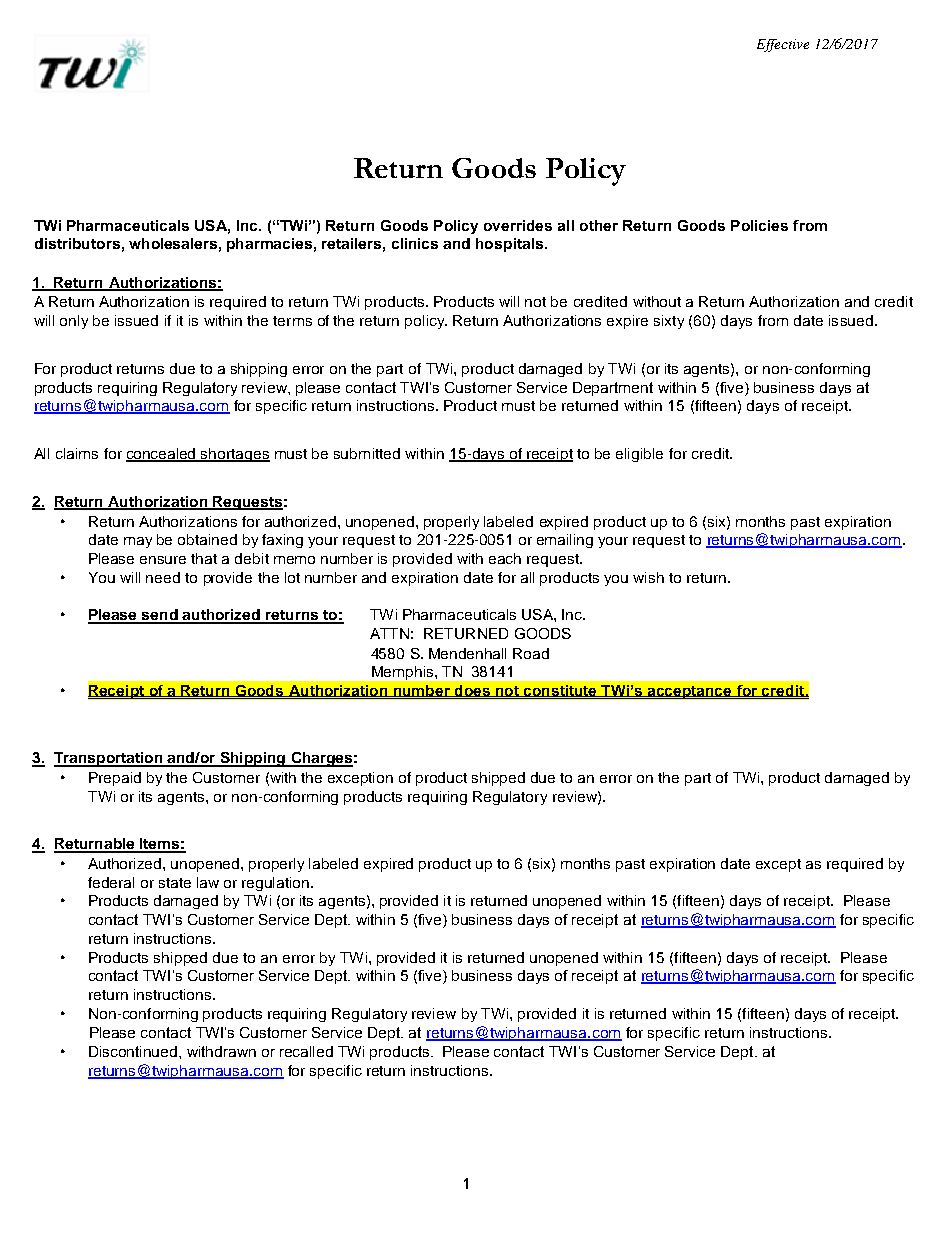  What do you see at coordinates (783, 45) in the page?
I see `Effective` at bounding box center [783, 45].
